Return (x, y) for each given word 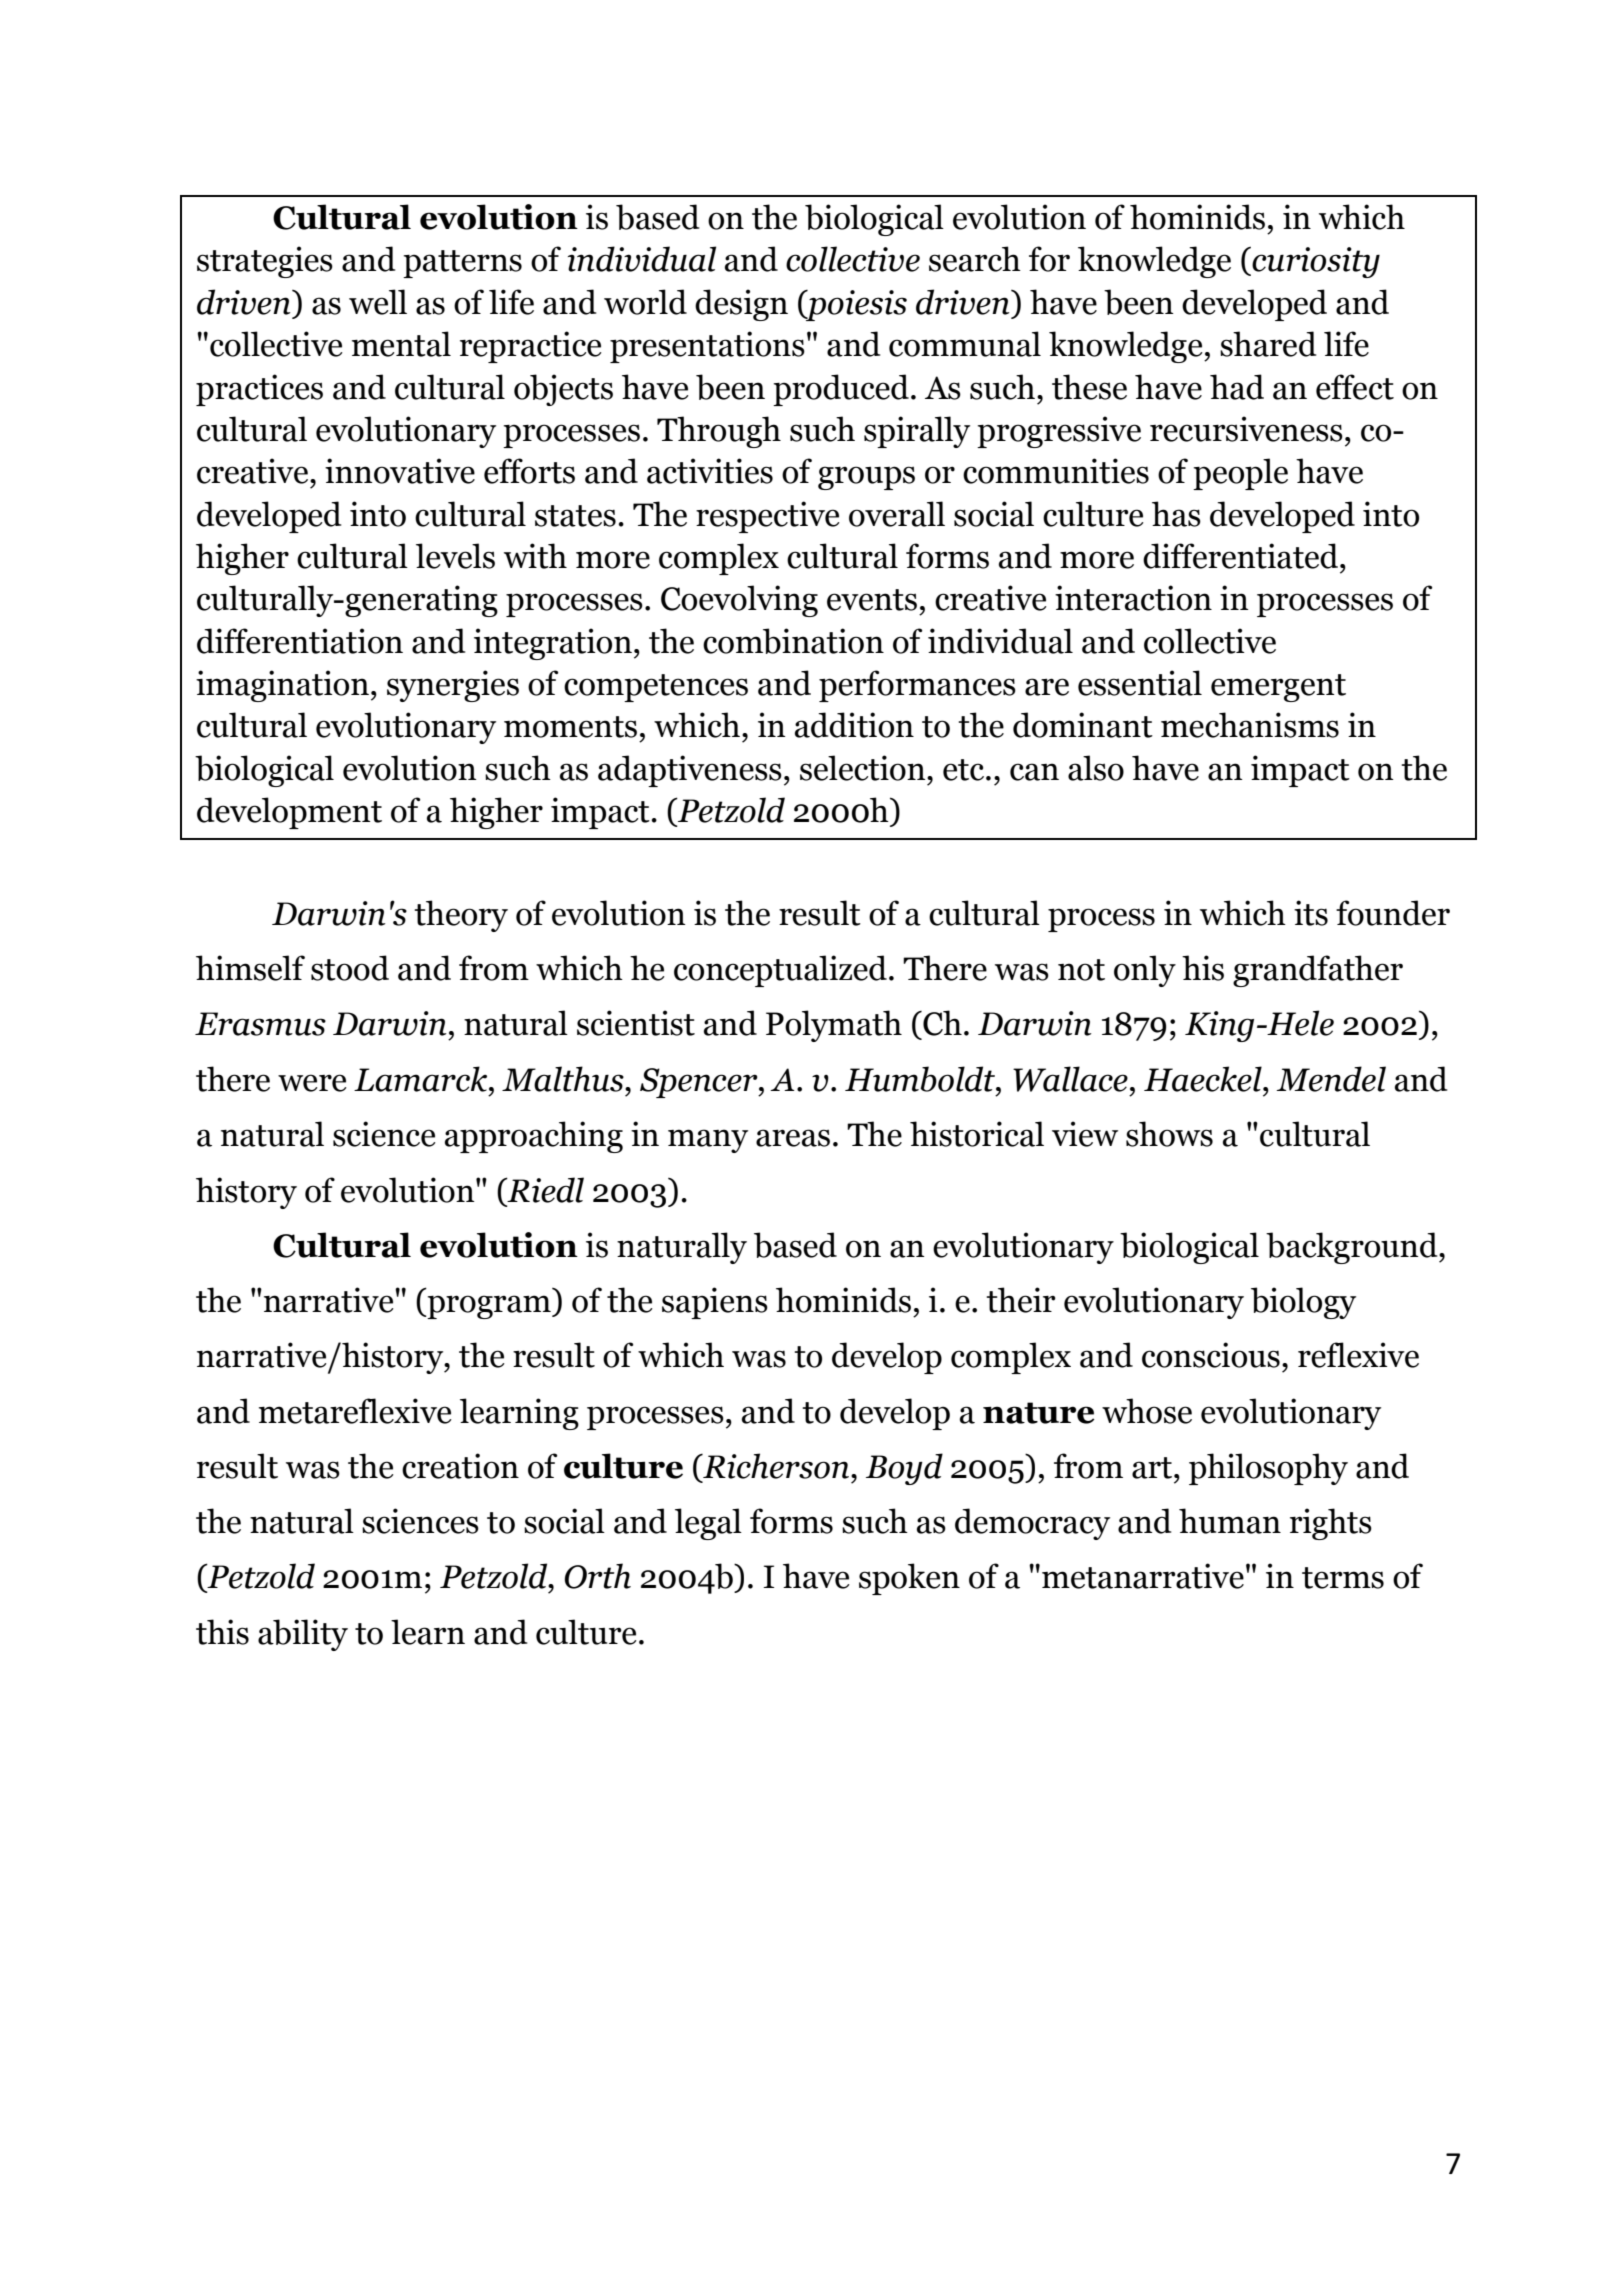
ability (303, 1635)
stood (350, 968)
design (741, 305)
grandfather (1318, 971)
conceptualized (780, 971)
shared (1268, 344)
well (378, 302)
